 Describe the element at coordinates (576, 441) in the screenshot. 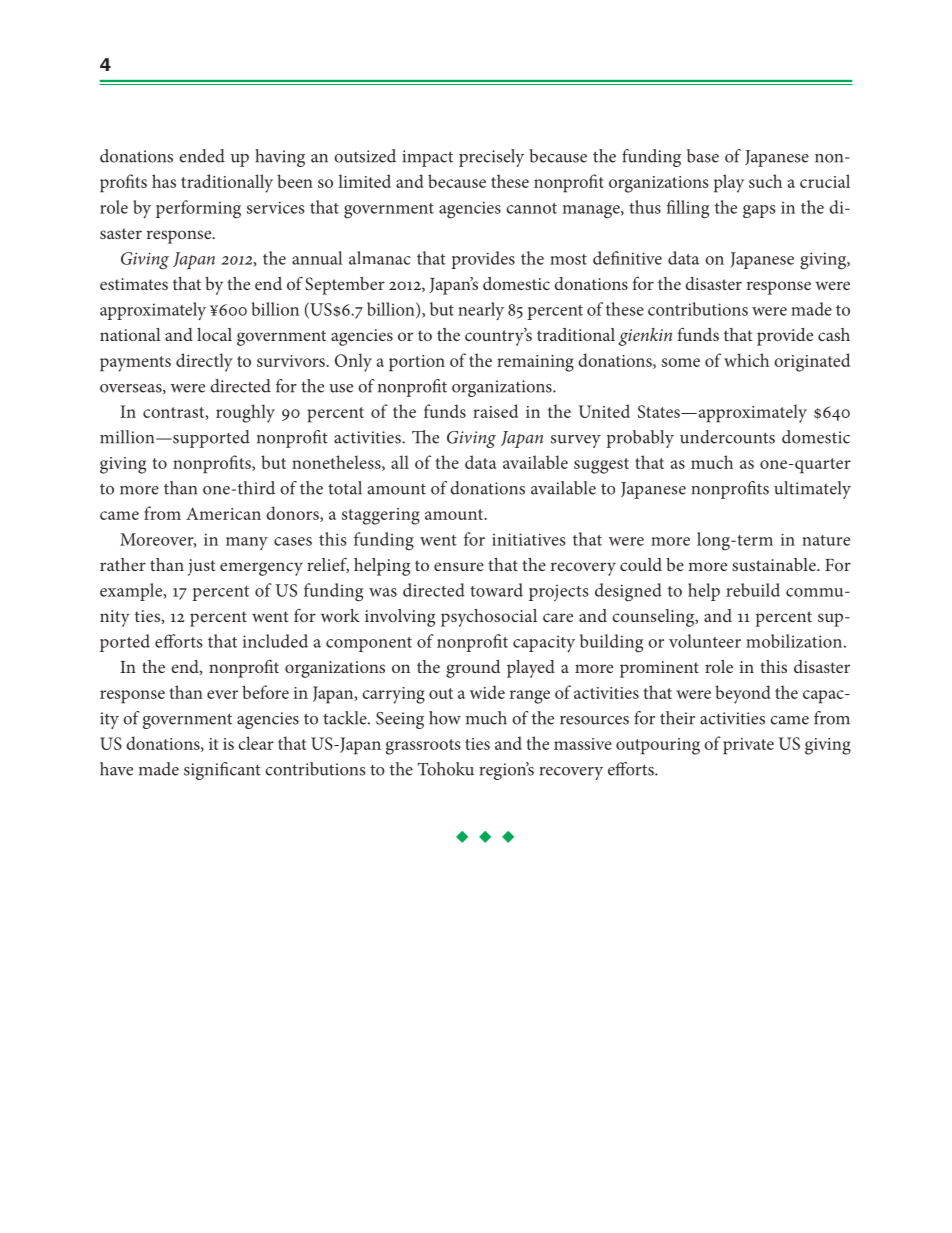

I see `survey` at that location.
